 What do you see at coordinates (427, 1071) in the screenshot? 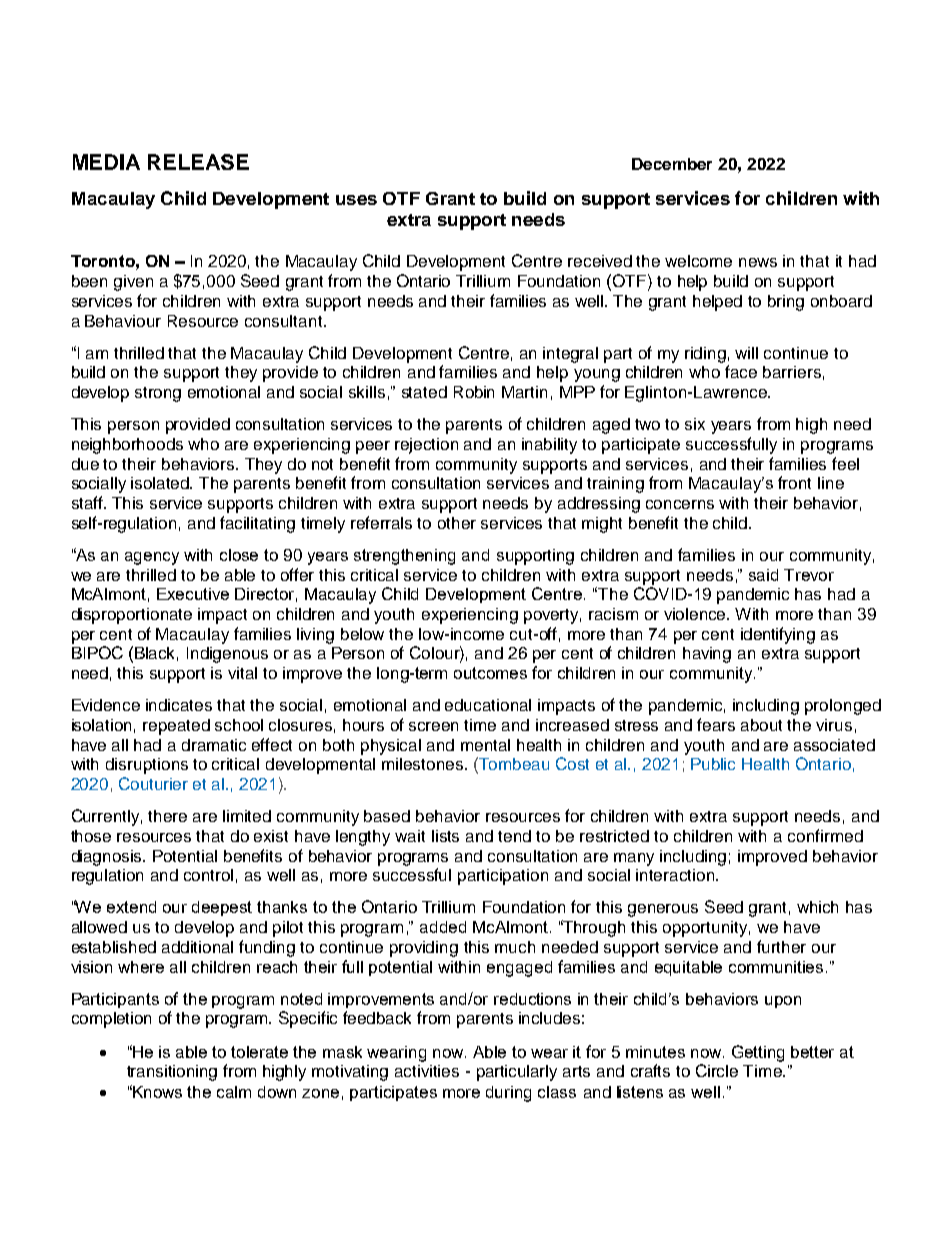
I see `activities` at bounding box center [427, 1071].
